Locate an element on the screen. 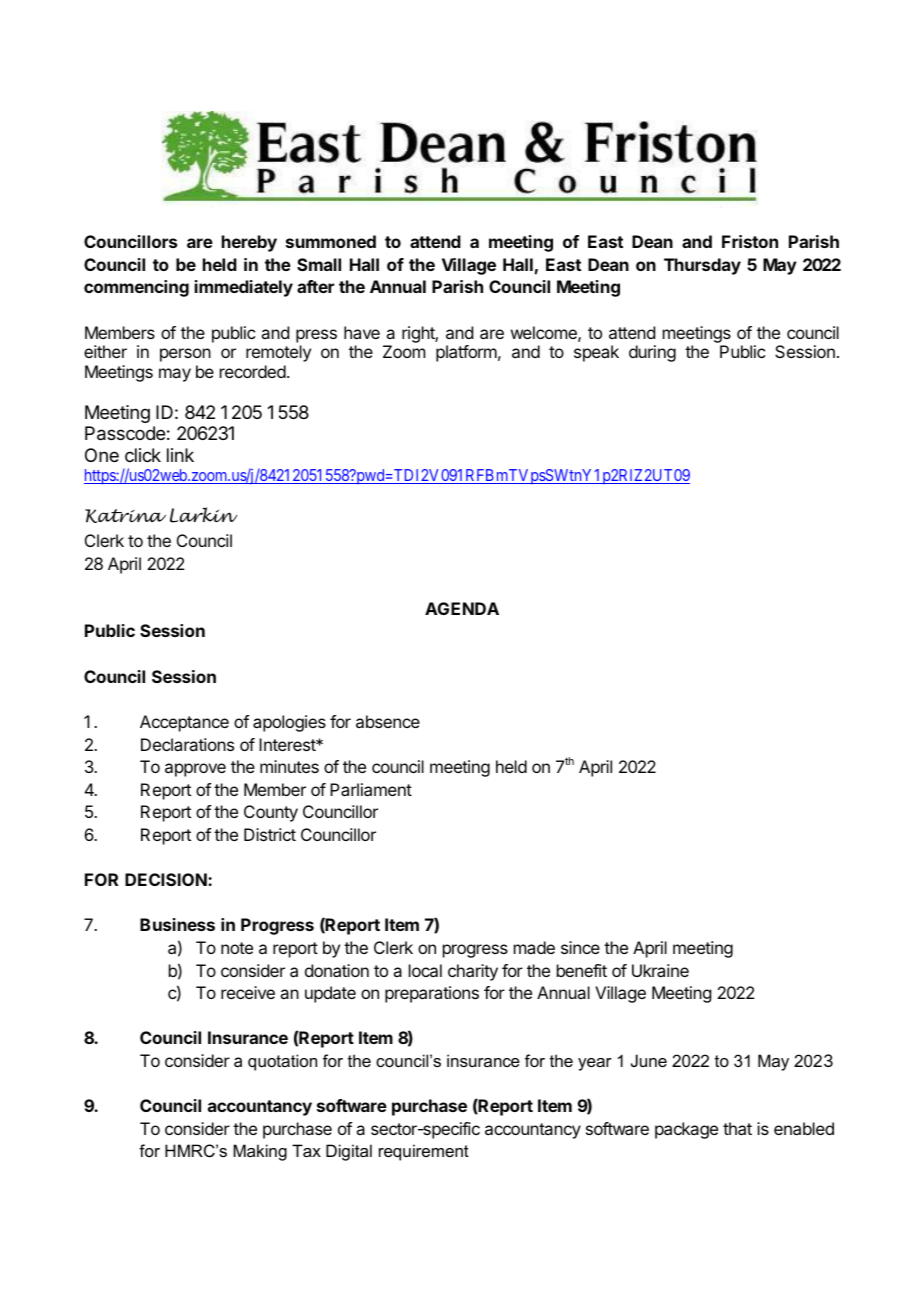 This screenshot has width=924, height=1308. commencing is located at coordinates (136, 288).
